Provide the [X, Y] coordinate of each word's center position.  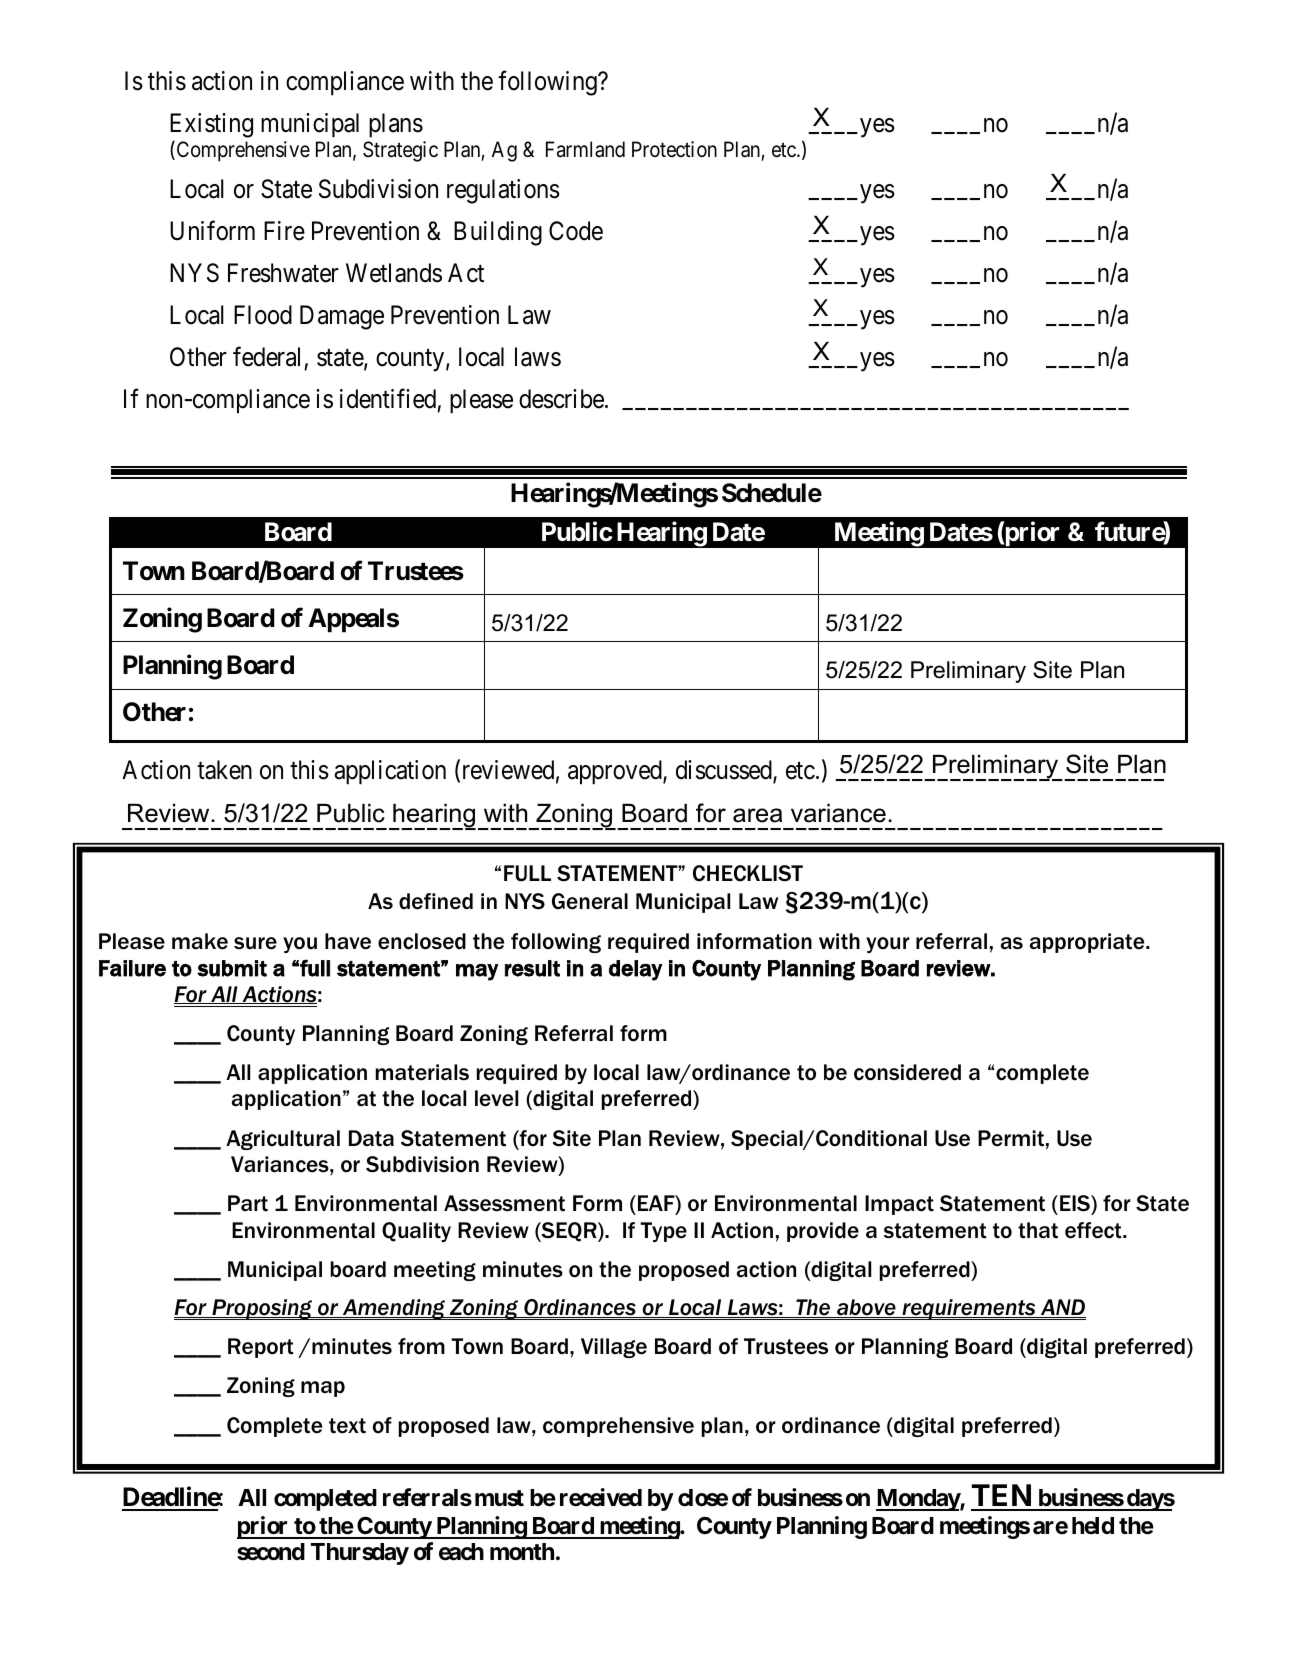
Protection [674, 149]
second [271, 1552]
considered [907, 1072]
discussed [725, 771]
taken [224, 770]
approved [616, 772]
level [496, 1098]
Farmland [585, 149]
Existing [211, 125]
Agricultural [283, 1140]
